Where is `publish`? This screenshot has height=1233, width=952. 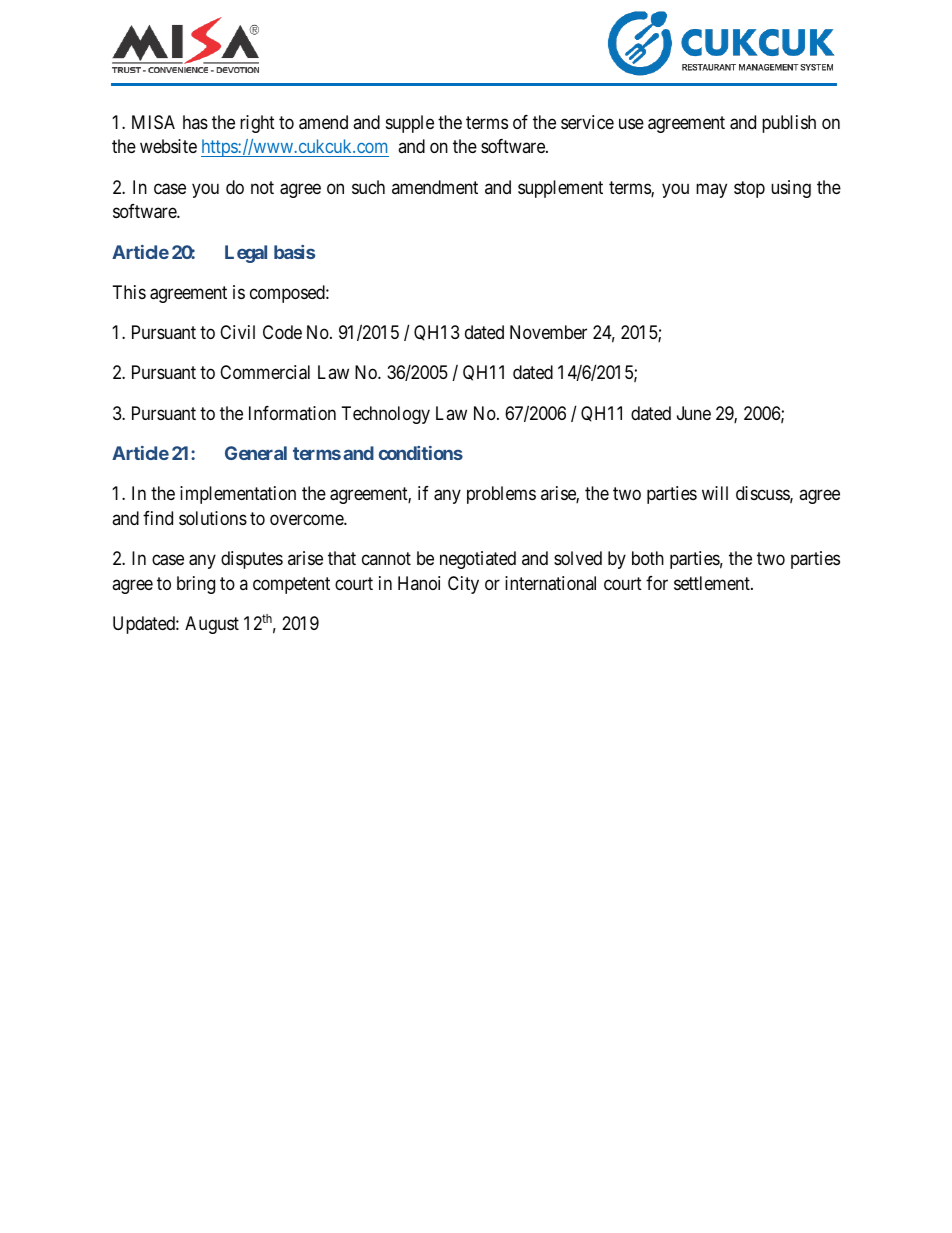 publish is located at coordinates (789, 124).
